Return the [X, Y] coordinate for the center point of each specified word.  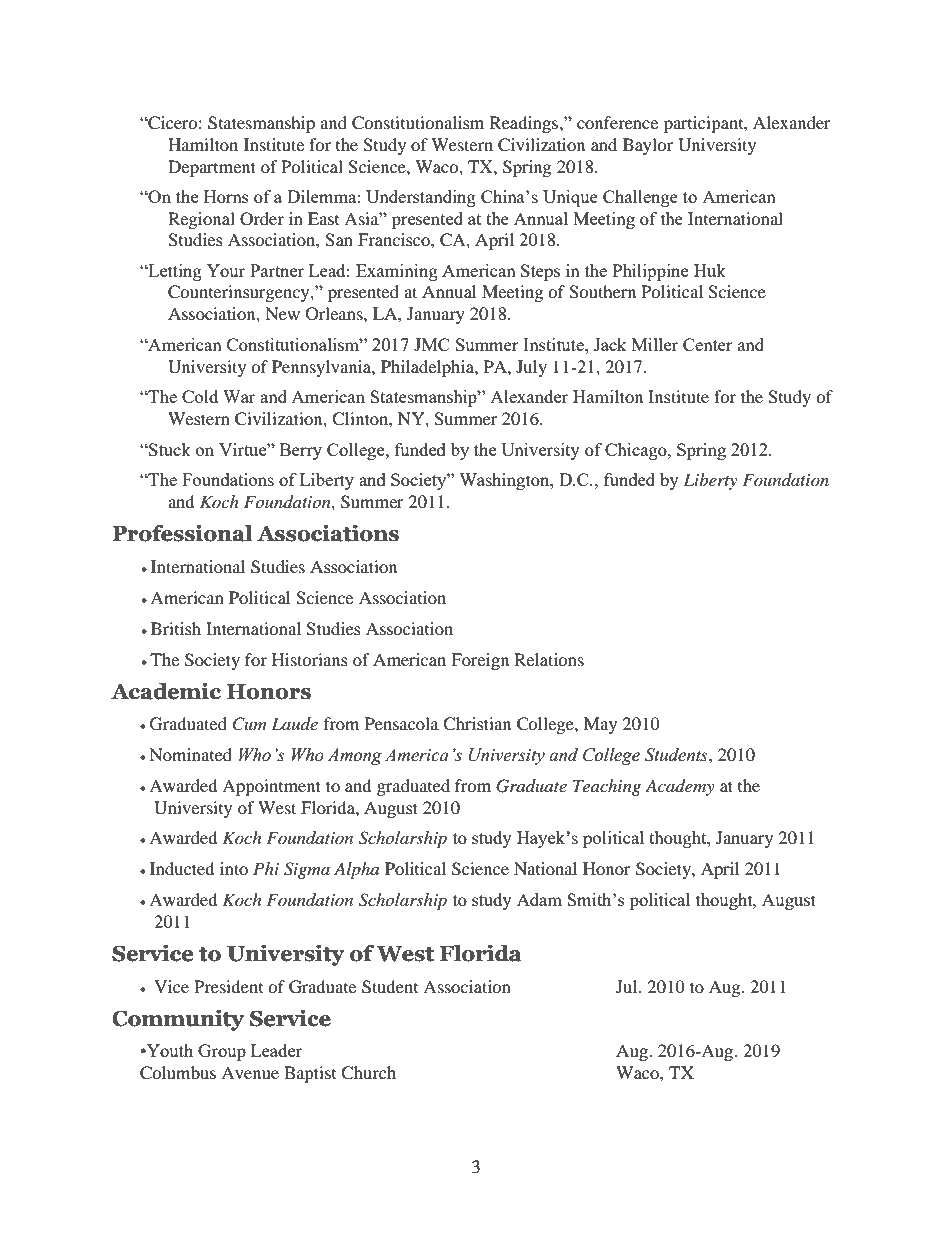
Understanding [421, 198]
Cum [249, 724]
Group [222, 1052]
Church [368, 1073]
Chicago [637, 451]
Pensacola [402, 723]
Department [212, 168]
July [531, 368]
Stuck [169, 449]
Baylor [648, 146]
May [600, 725]
